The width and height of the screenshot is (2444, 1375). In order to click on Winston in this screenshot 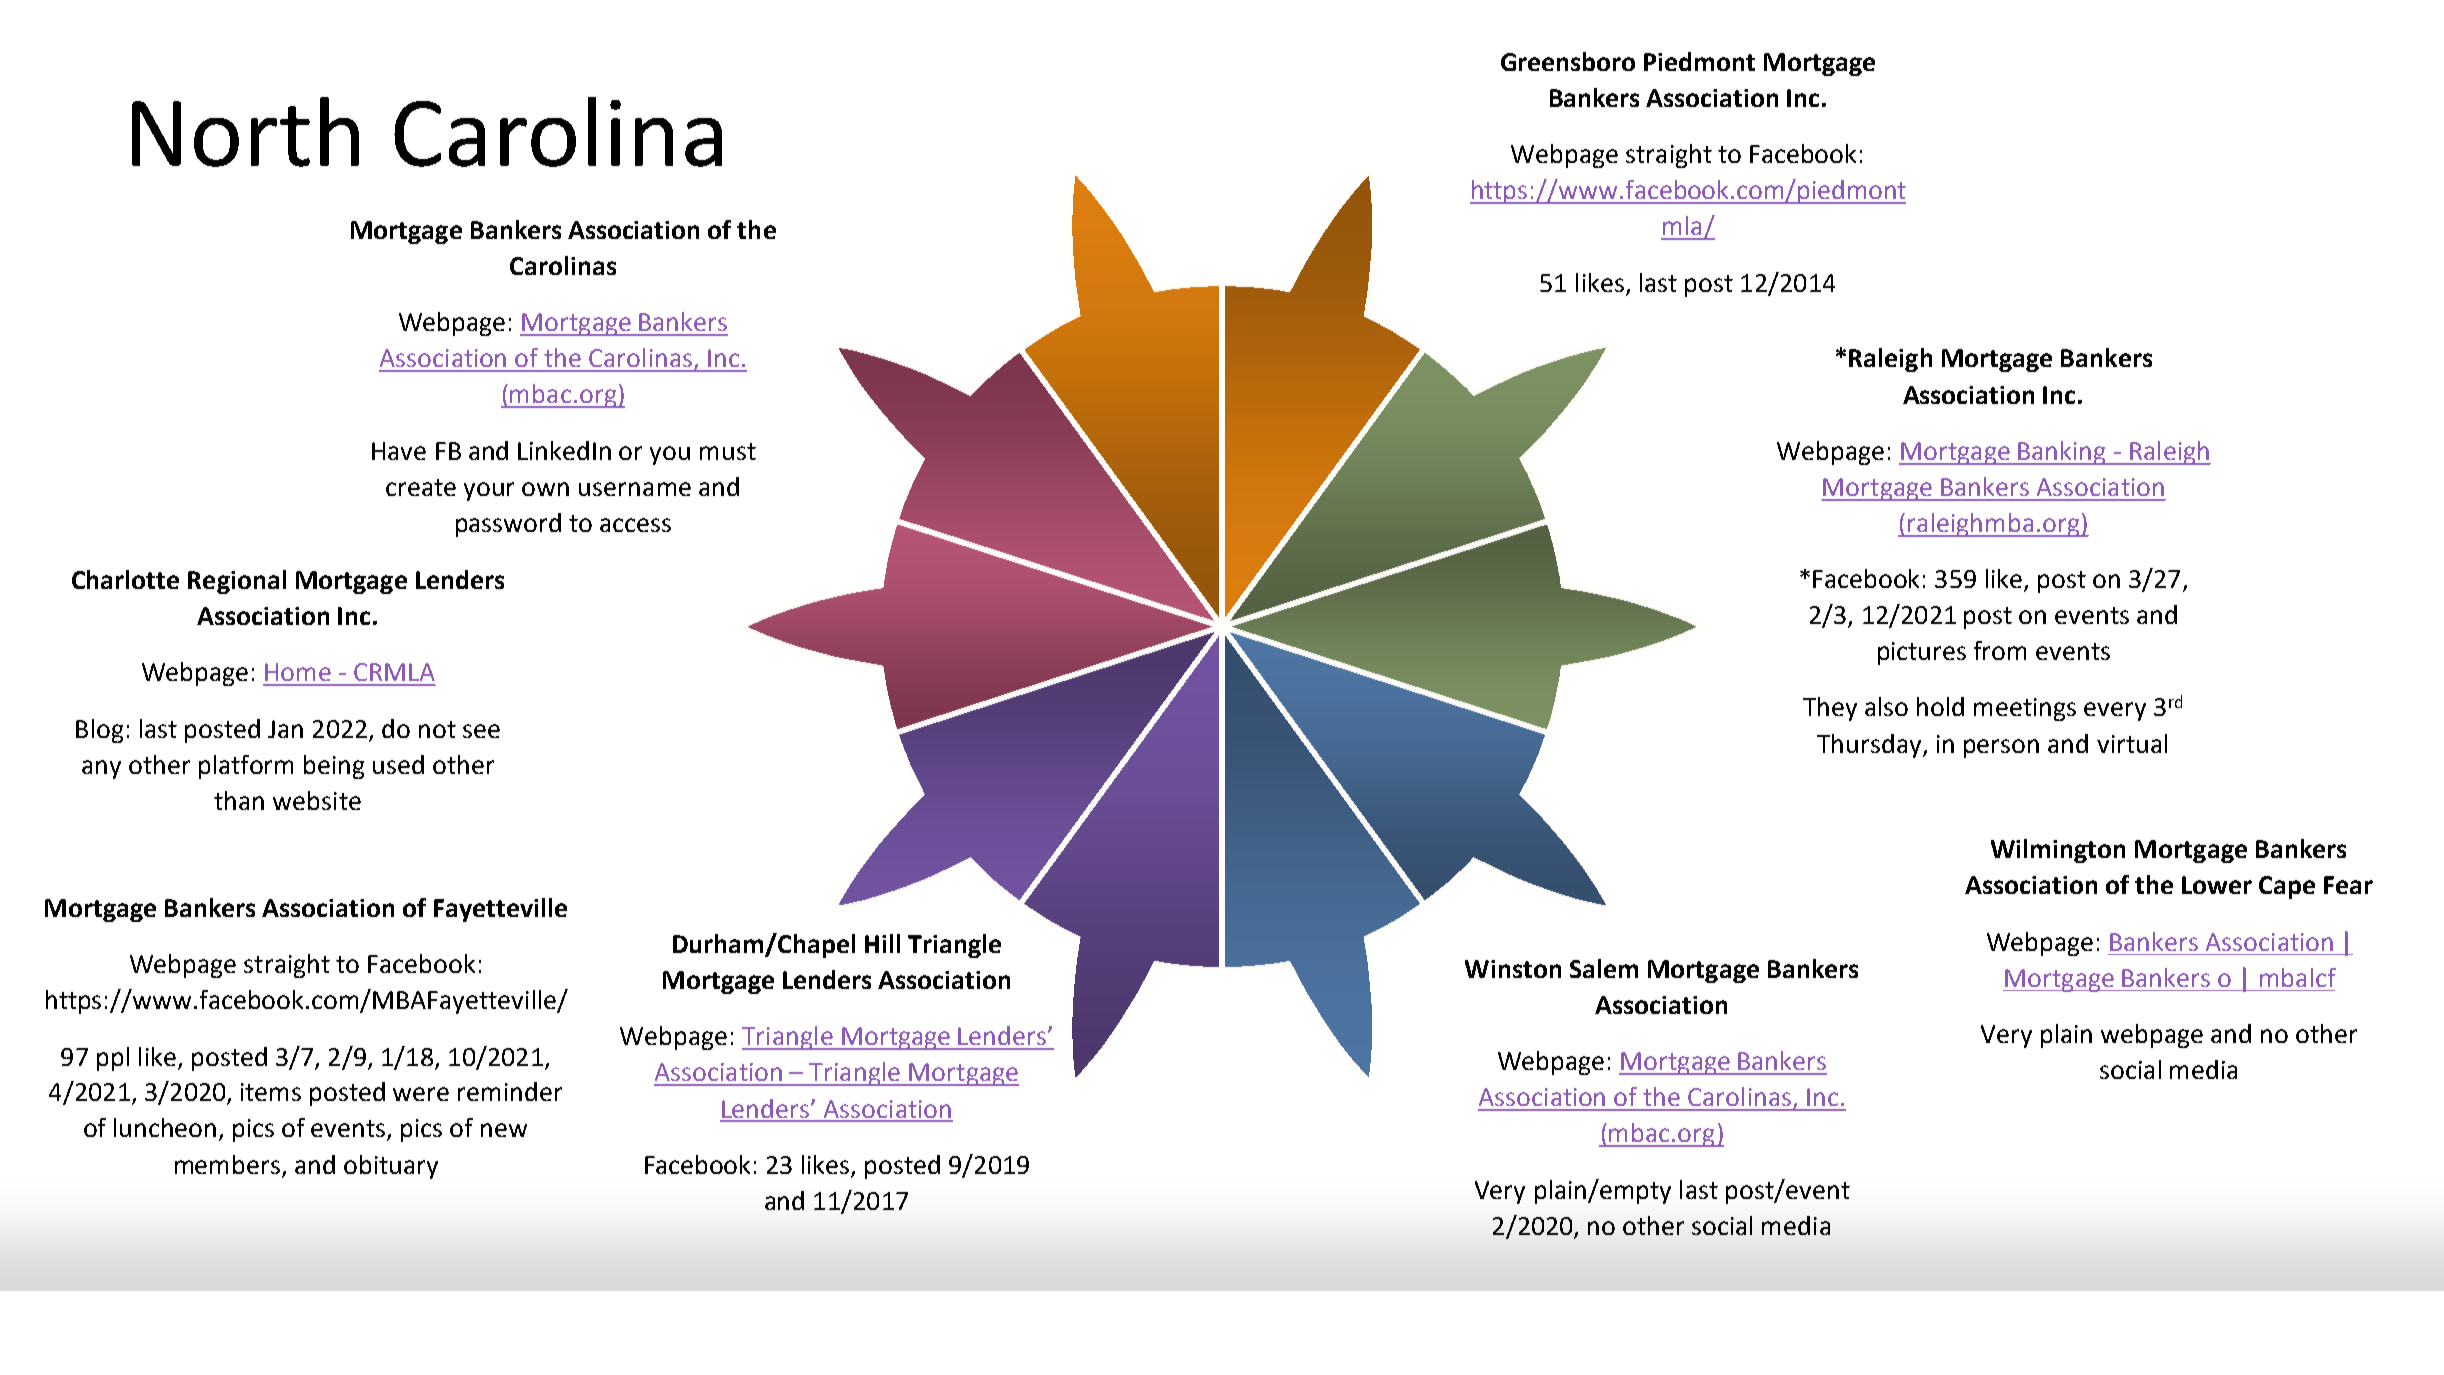, I will do `click(1513, 969)`.
